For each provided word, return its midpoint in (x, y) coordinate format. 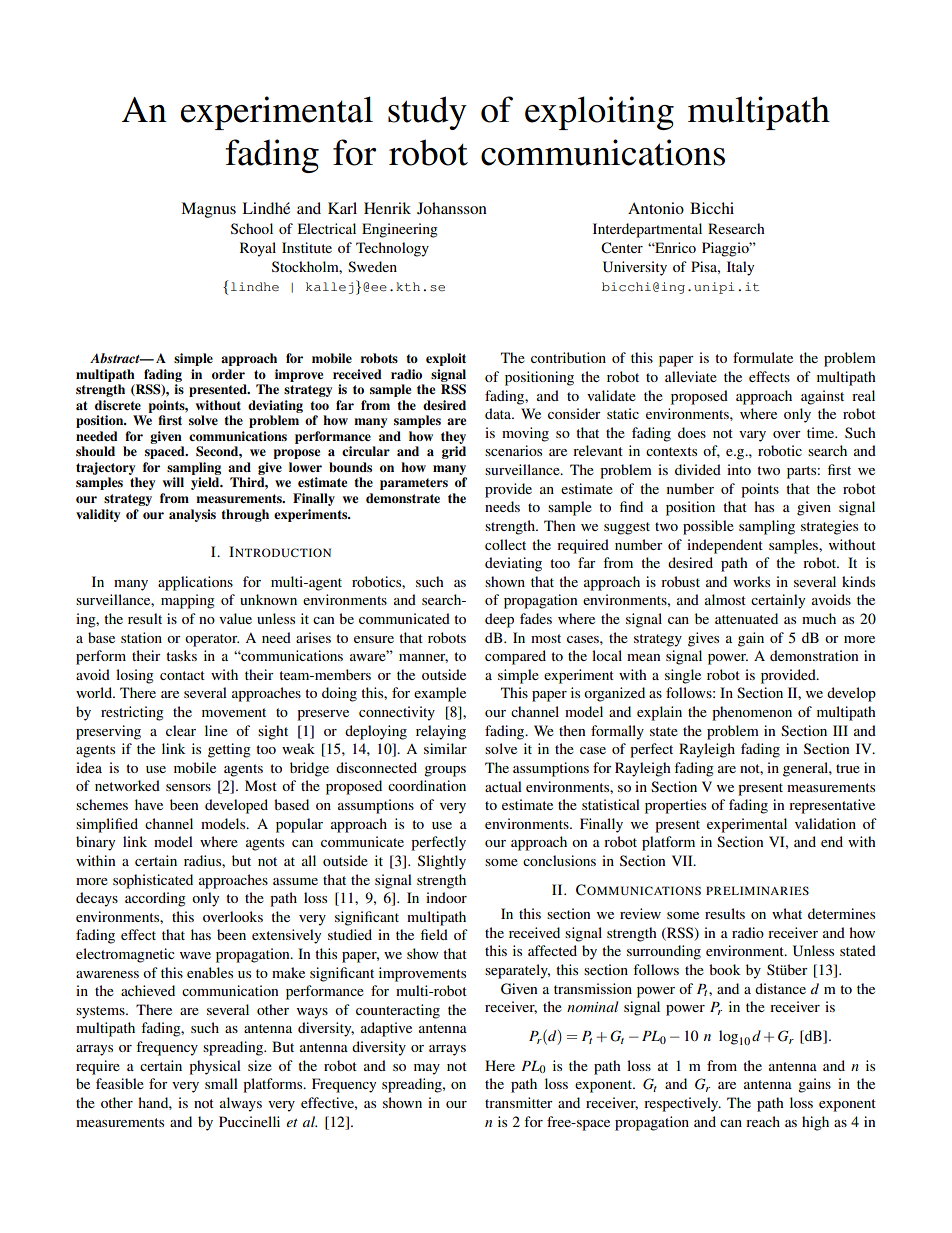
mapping (188, 601)
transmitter (519, 1102)
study (427, 113)
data (499, 413)
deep (499, 620)
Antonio (656, 208)
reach (763, 1121)
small (221, 1083)
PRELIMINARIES (757, 890)
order (228, 374)
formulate (763, 357)
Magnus (208, 210)
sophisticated (153, 881)
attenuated (746, 618)
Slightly (442, 862)
